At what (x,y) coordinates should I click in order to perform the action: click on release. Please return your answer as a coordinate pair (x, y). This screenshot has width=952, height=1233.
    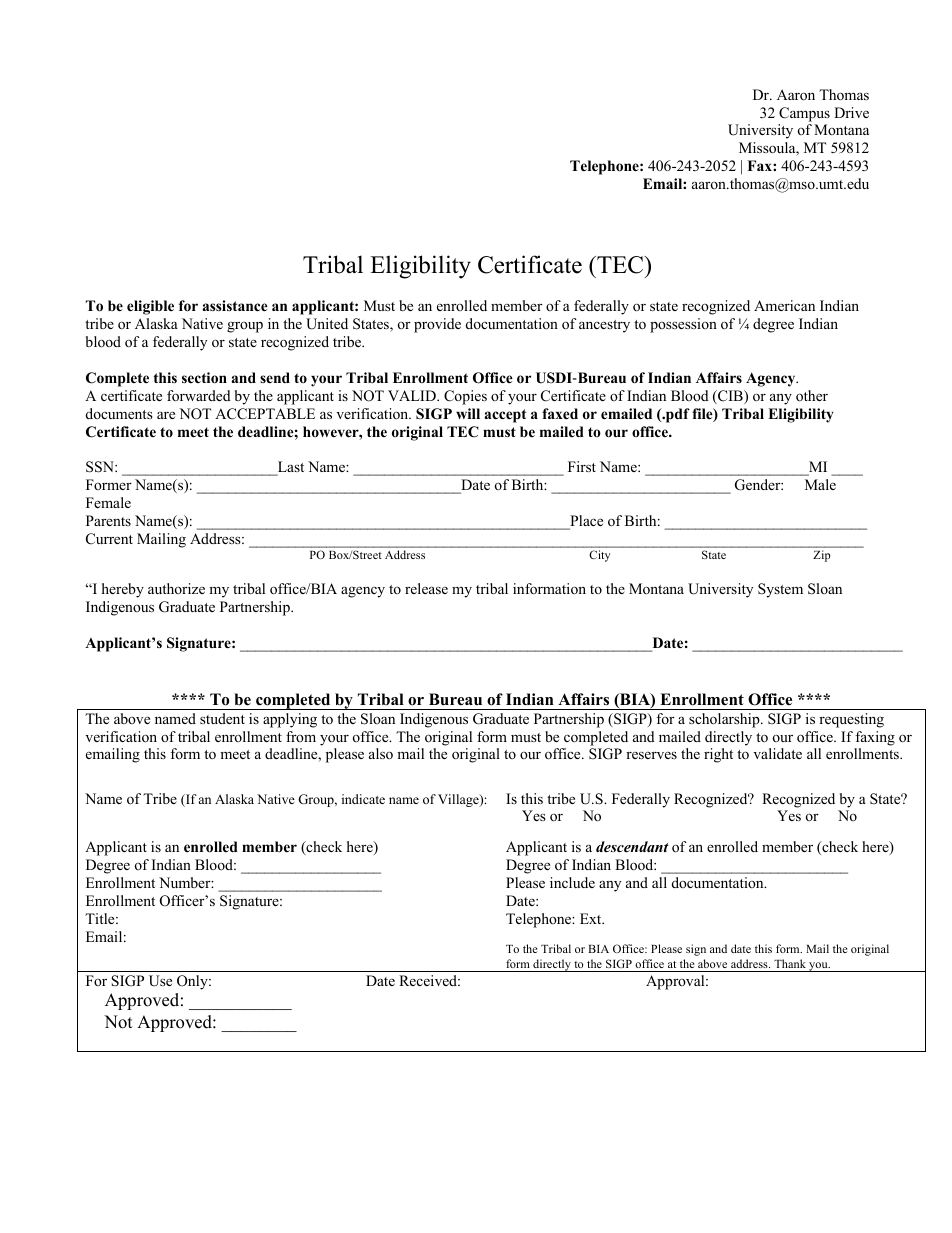
    Looking at the image, I should click on (426, 588).
